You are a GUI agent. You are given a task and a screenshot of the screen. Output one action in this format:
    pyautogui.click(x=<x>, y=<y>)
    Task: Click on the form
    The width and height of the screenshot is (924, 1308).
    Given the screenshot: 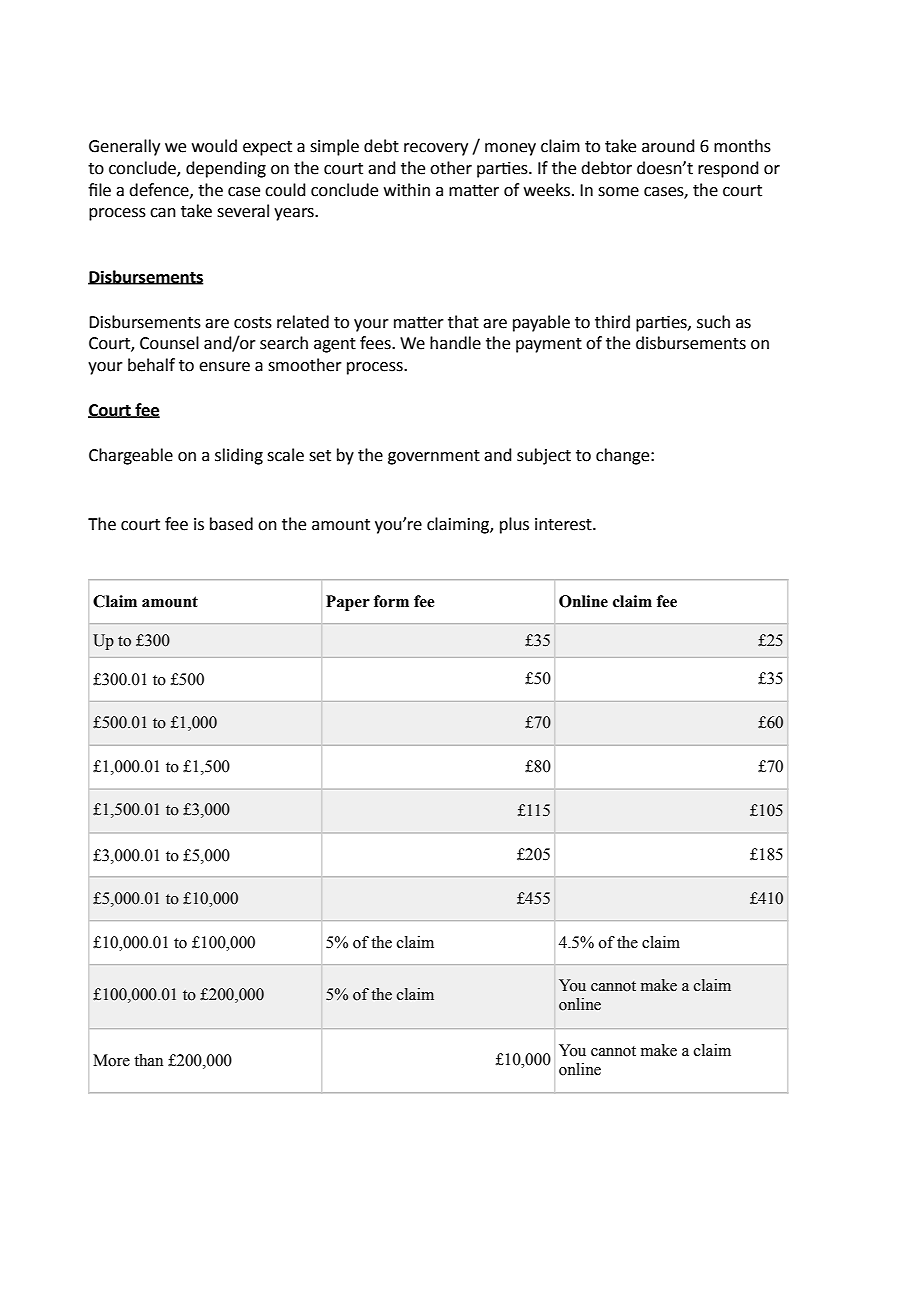 What is the action you would take?
    pyautogui.click(x=391, y=601)
